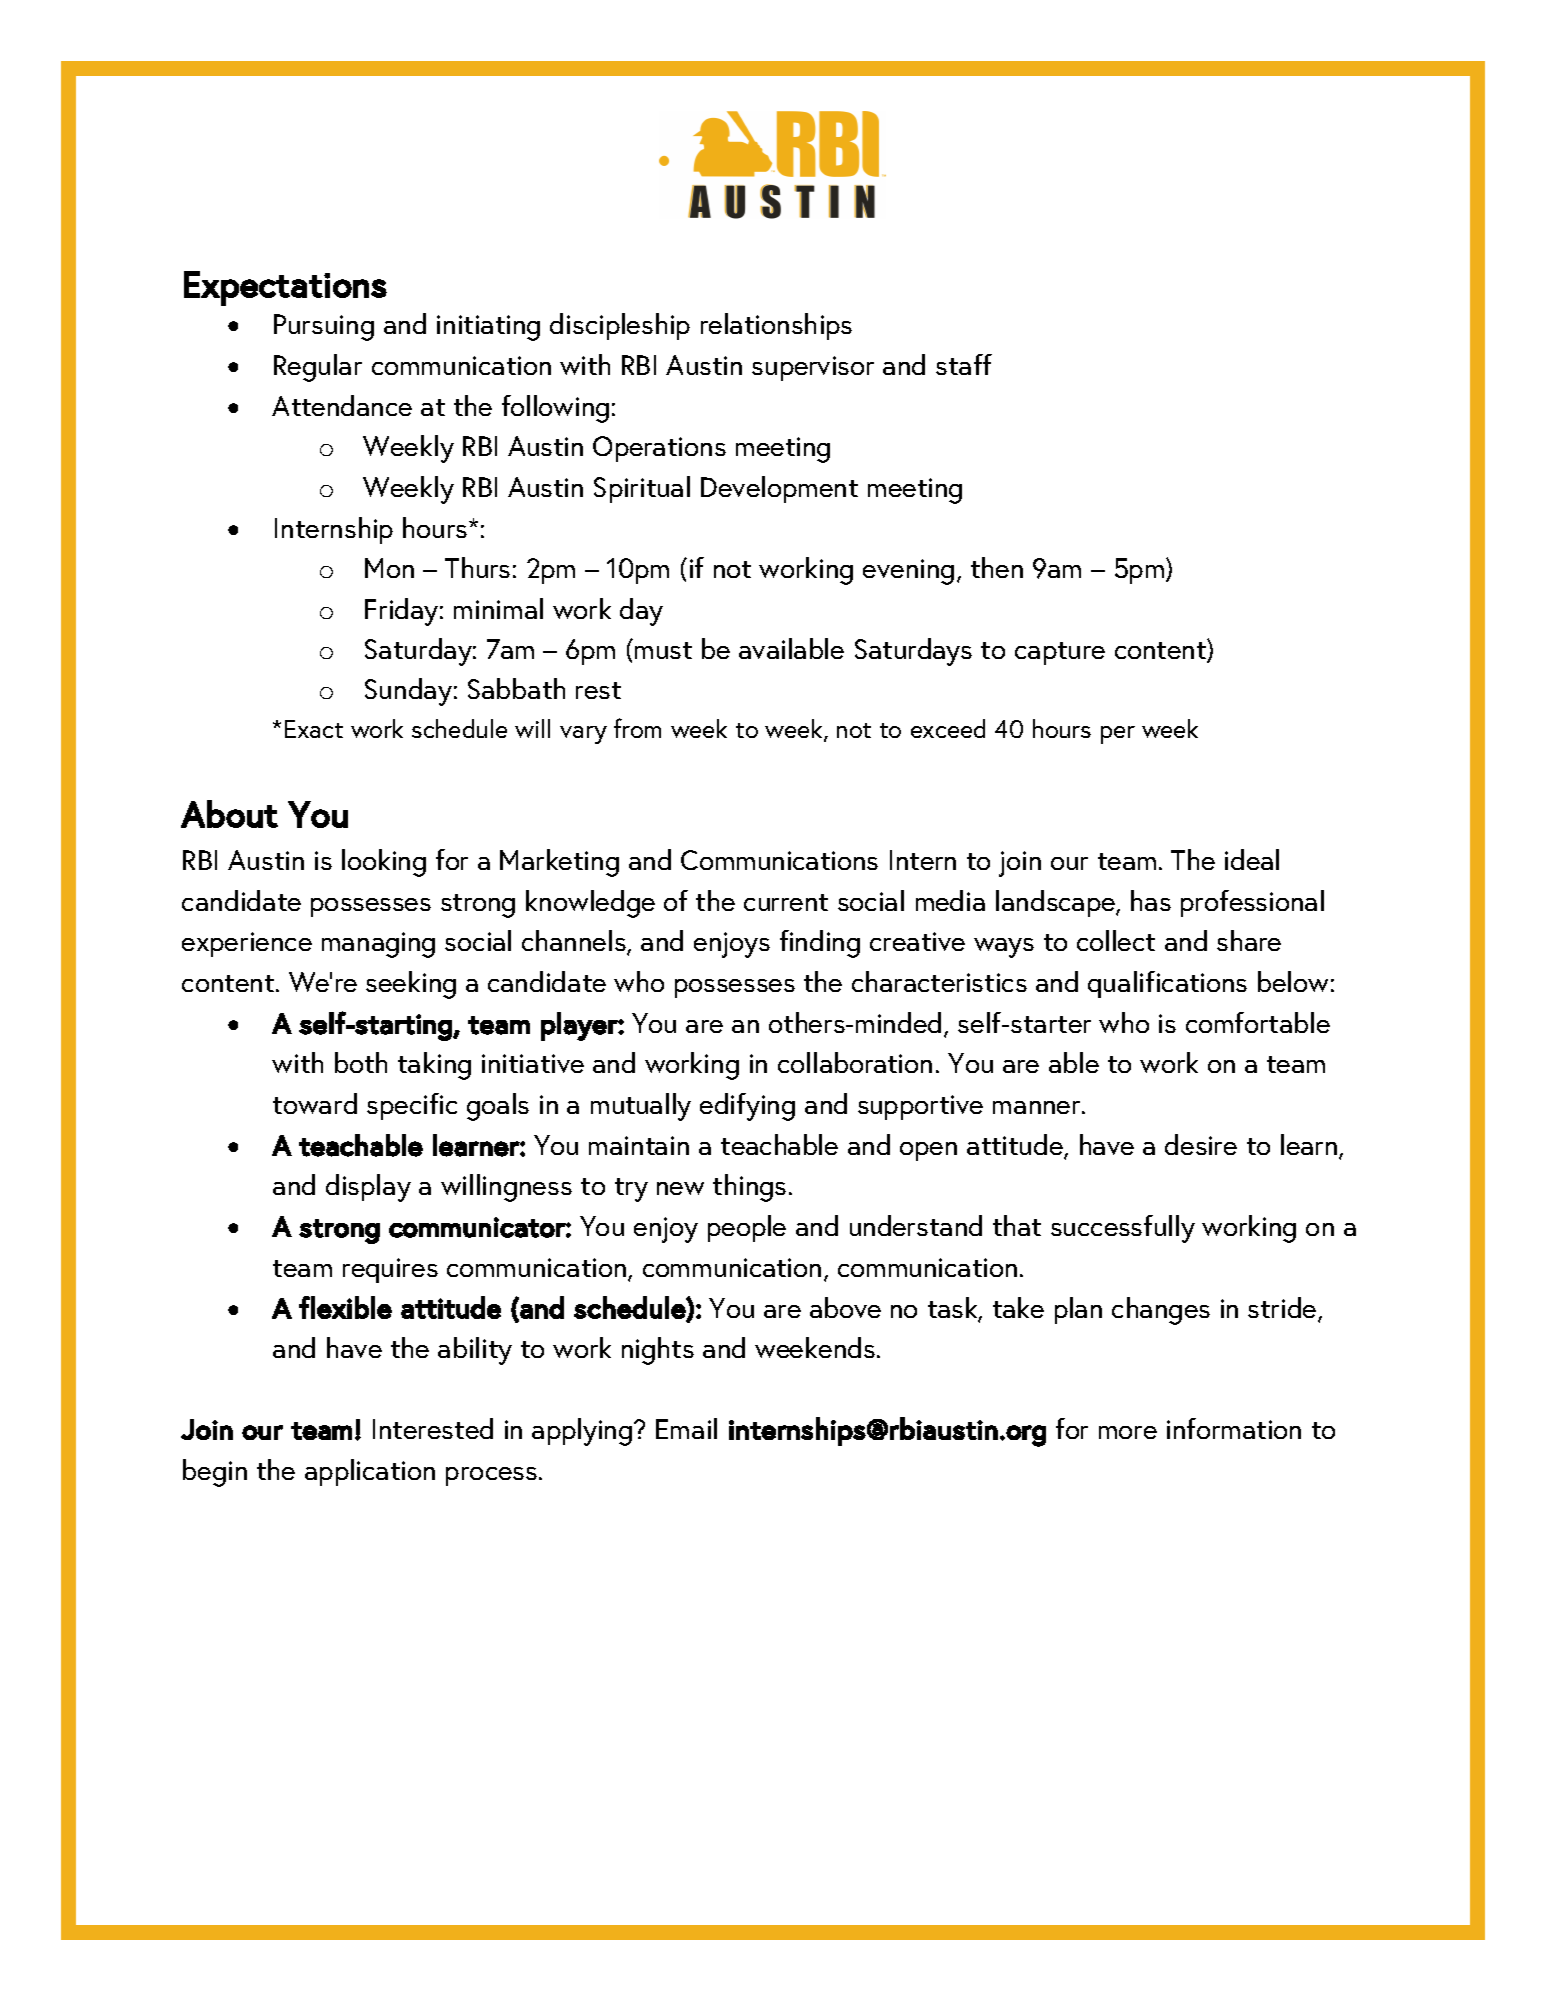 The width and height of the document is (1546, 2001). I want to click on has, so click(1151, 900).
